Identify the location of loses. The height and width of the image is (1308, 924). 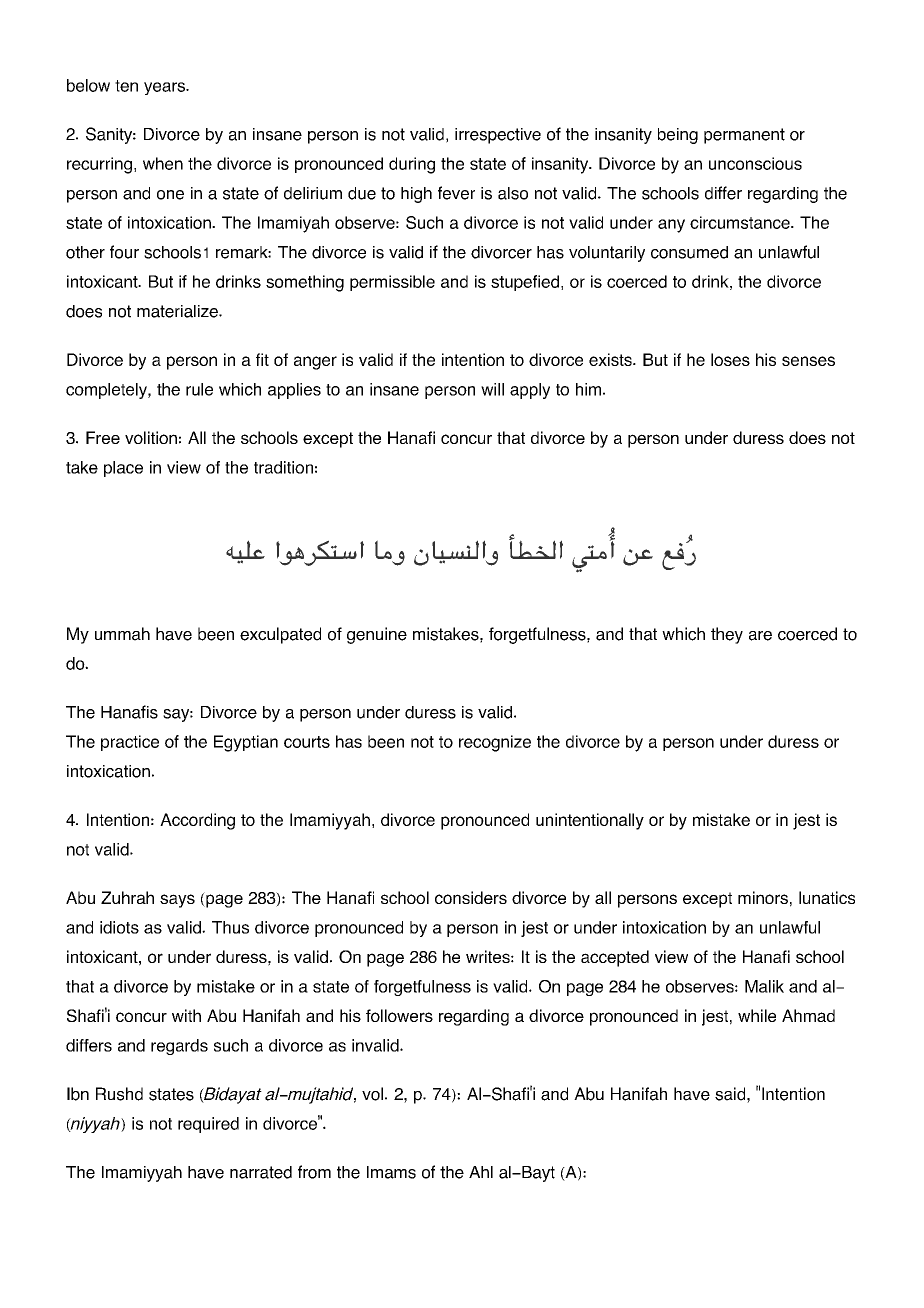
(730, 359).
